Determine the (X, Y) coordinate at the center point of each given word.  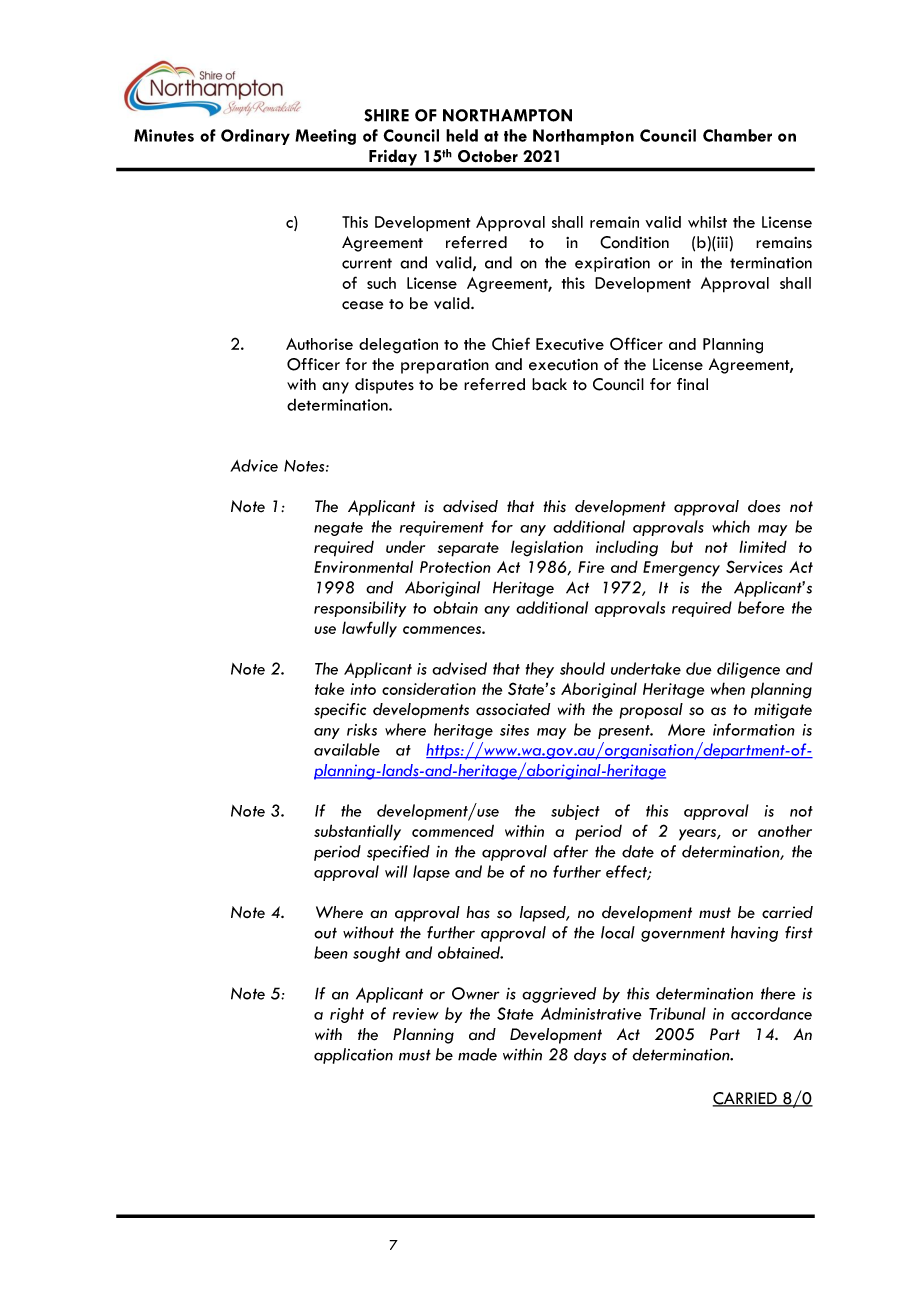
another (785, 830)
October (488, 156)
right (347, 1015)
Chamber (737, 135)
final (692, 384)
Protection (455, 567)
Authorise (319, 344)
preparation (445, 366)
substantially (357, 832)
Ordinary (255, 137)
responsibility (360, 609)
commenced (453, 830)
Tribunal (677, 1013)
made (477, 1054)
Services (754, 566)
